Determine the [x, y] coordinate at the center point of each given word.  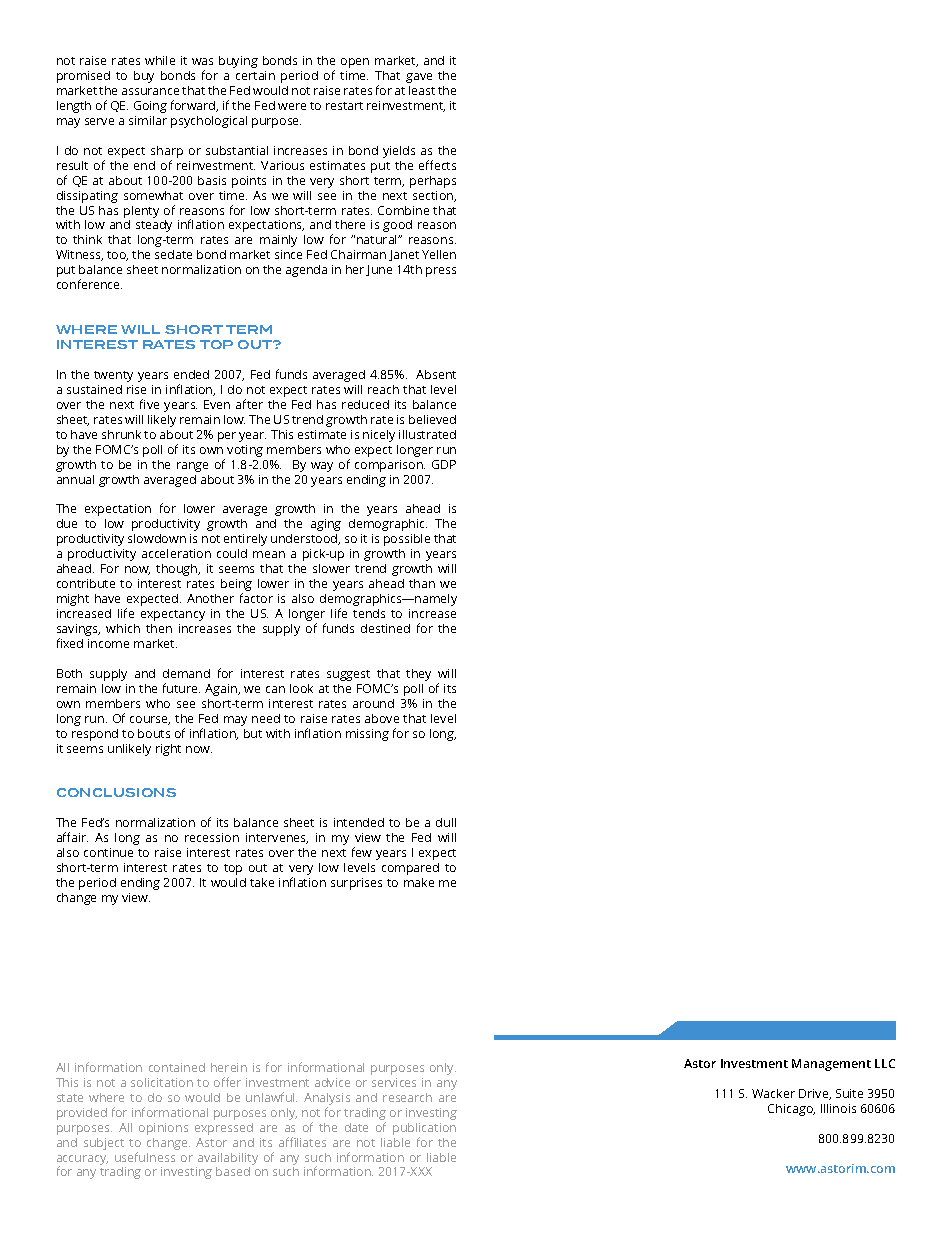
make [419, 882]
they [418, 675]
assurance [150, 91]
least [422, 90]
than [422, 583]
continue [108, 852]
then [159, 628]
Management [831, 1065]
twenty [113, 376]
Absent [436, 374]
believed [432, 419]
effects [437, 165]
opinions [163, 1129]
